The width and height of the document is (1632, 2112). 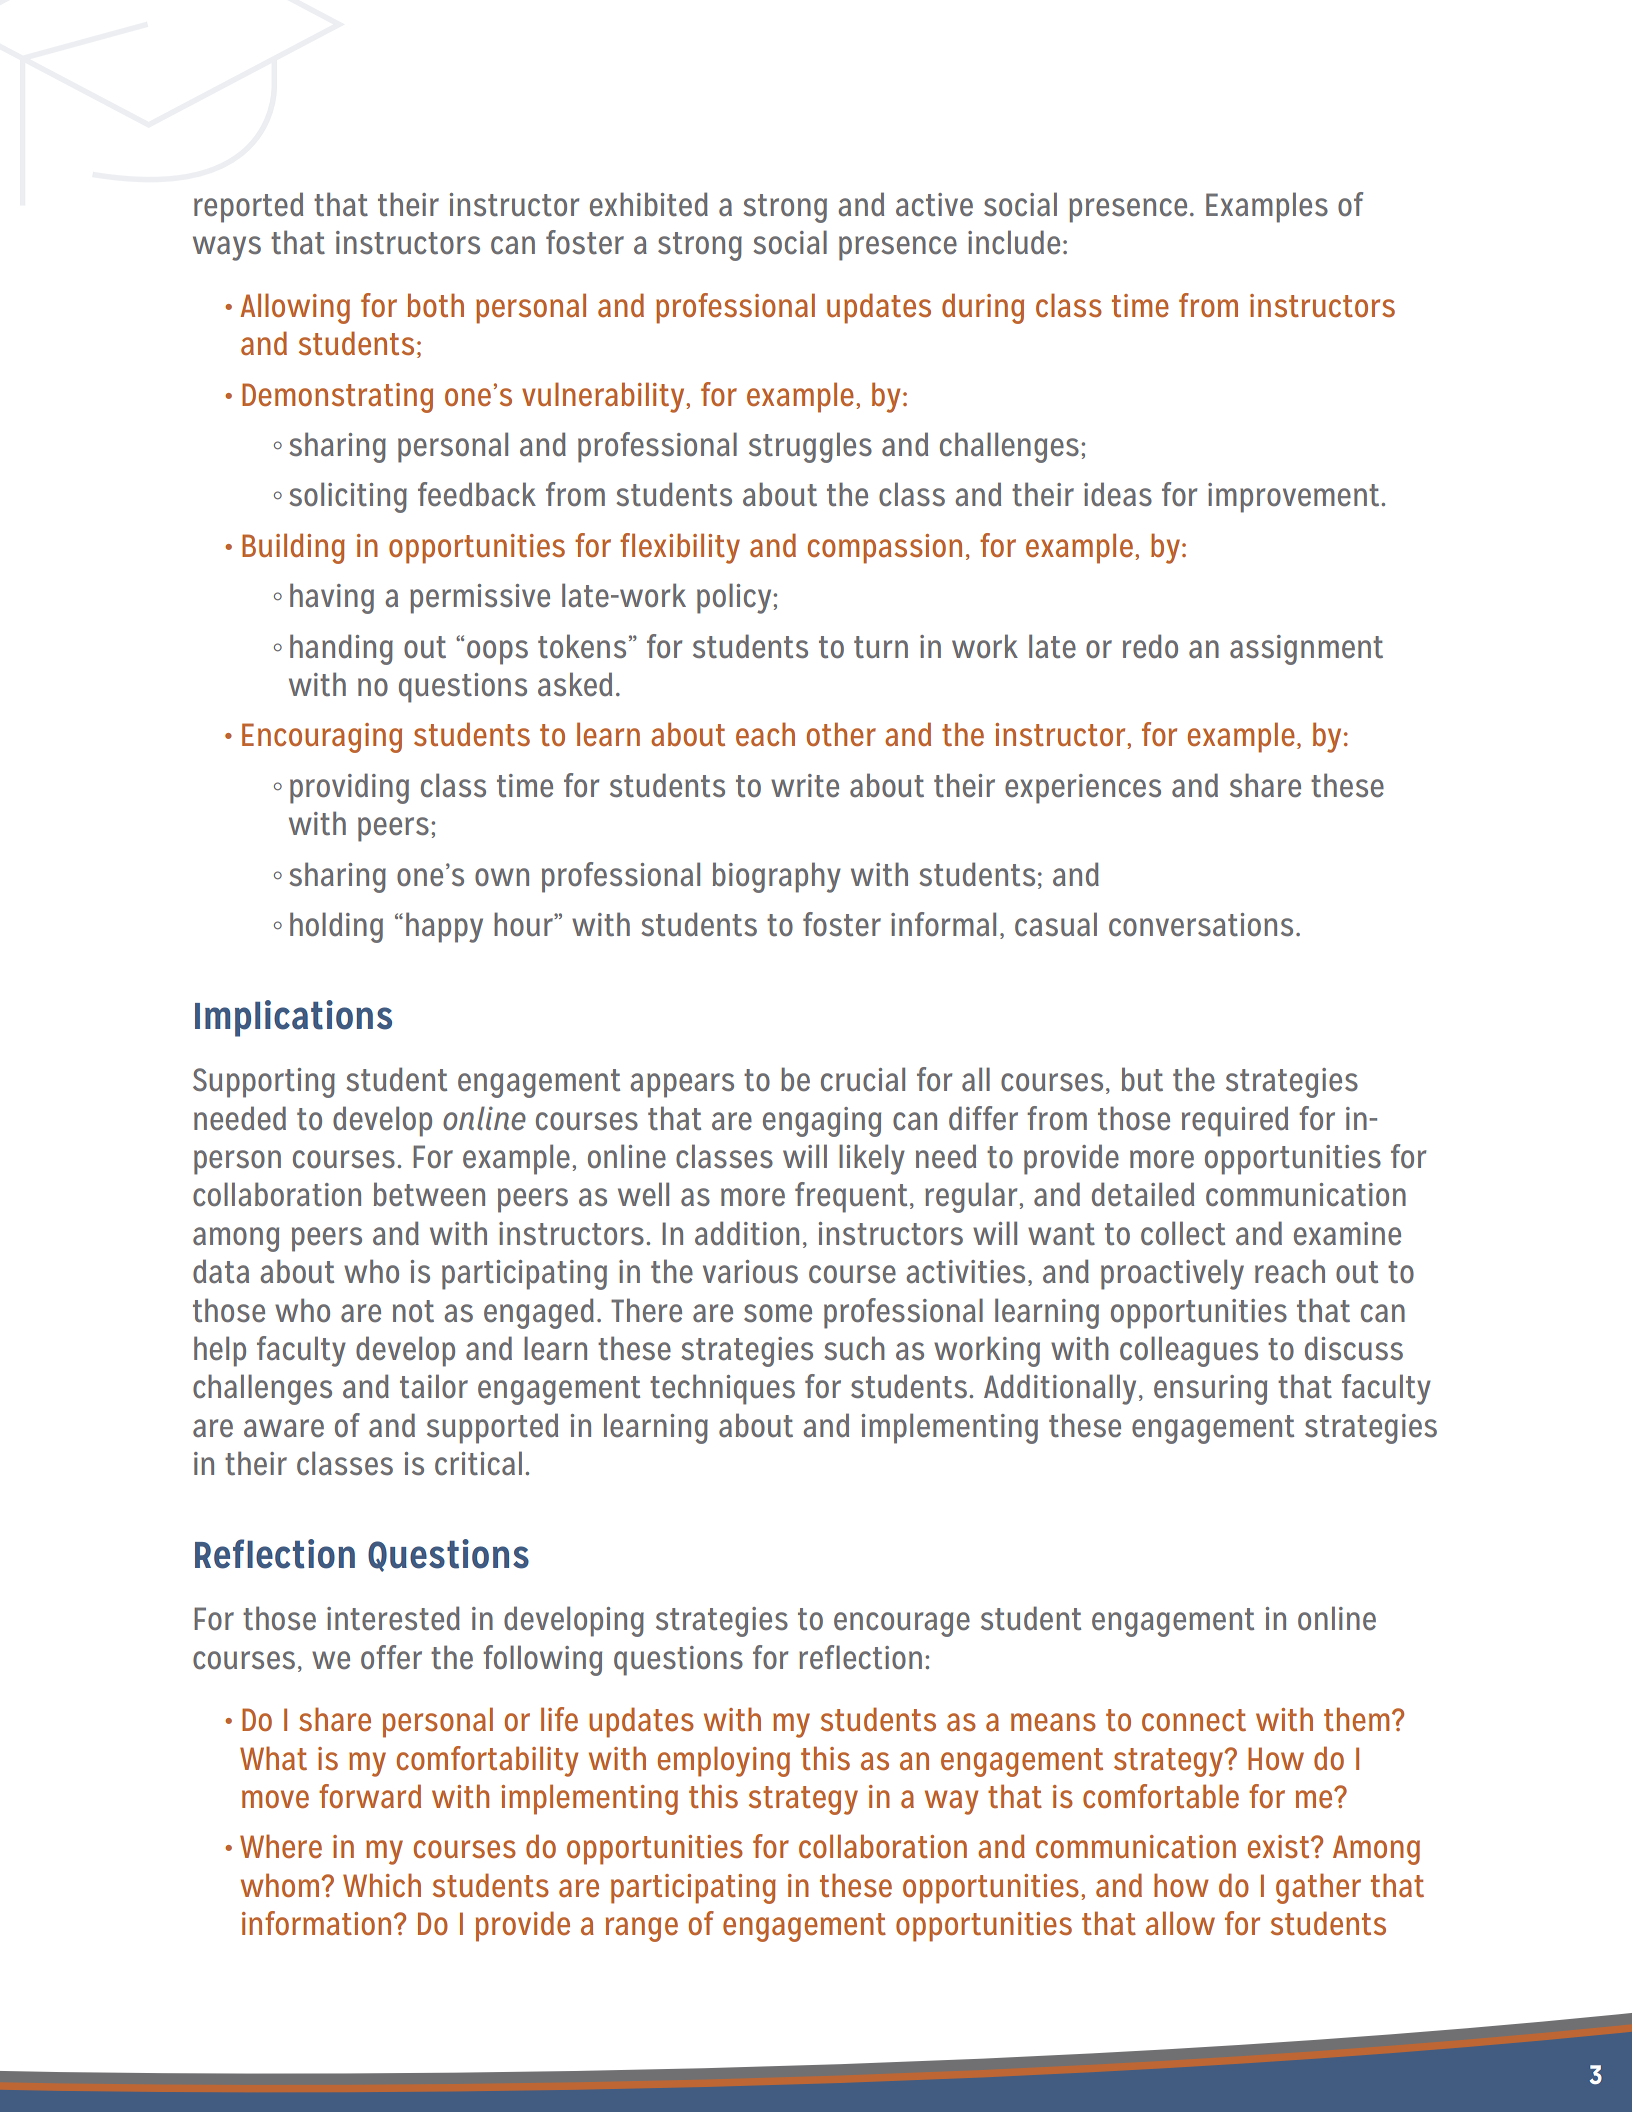 I want to click on ensuring, so click(x=1210, y=1390).
